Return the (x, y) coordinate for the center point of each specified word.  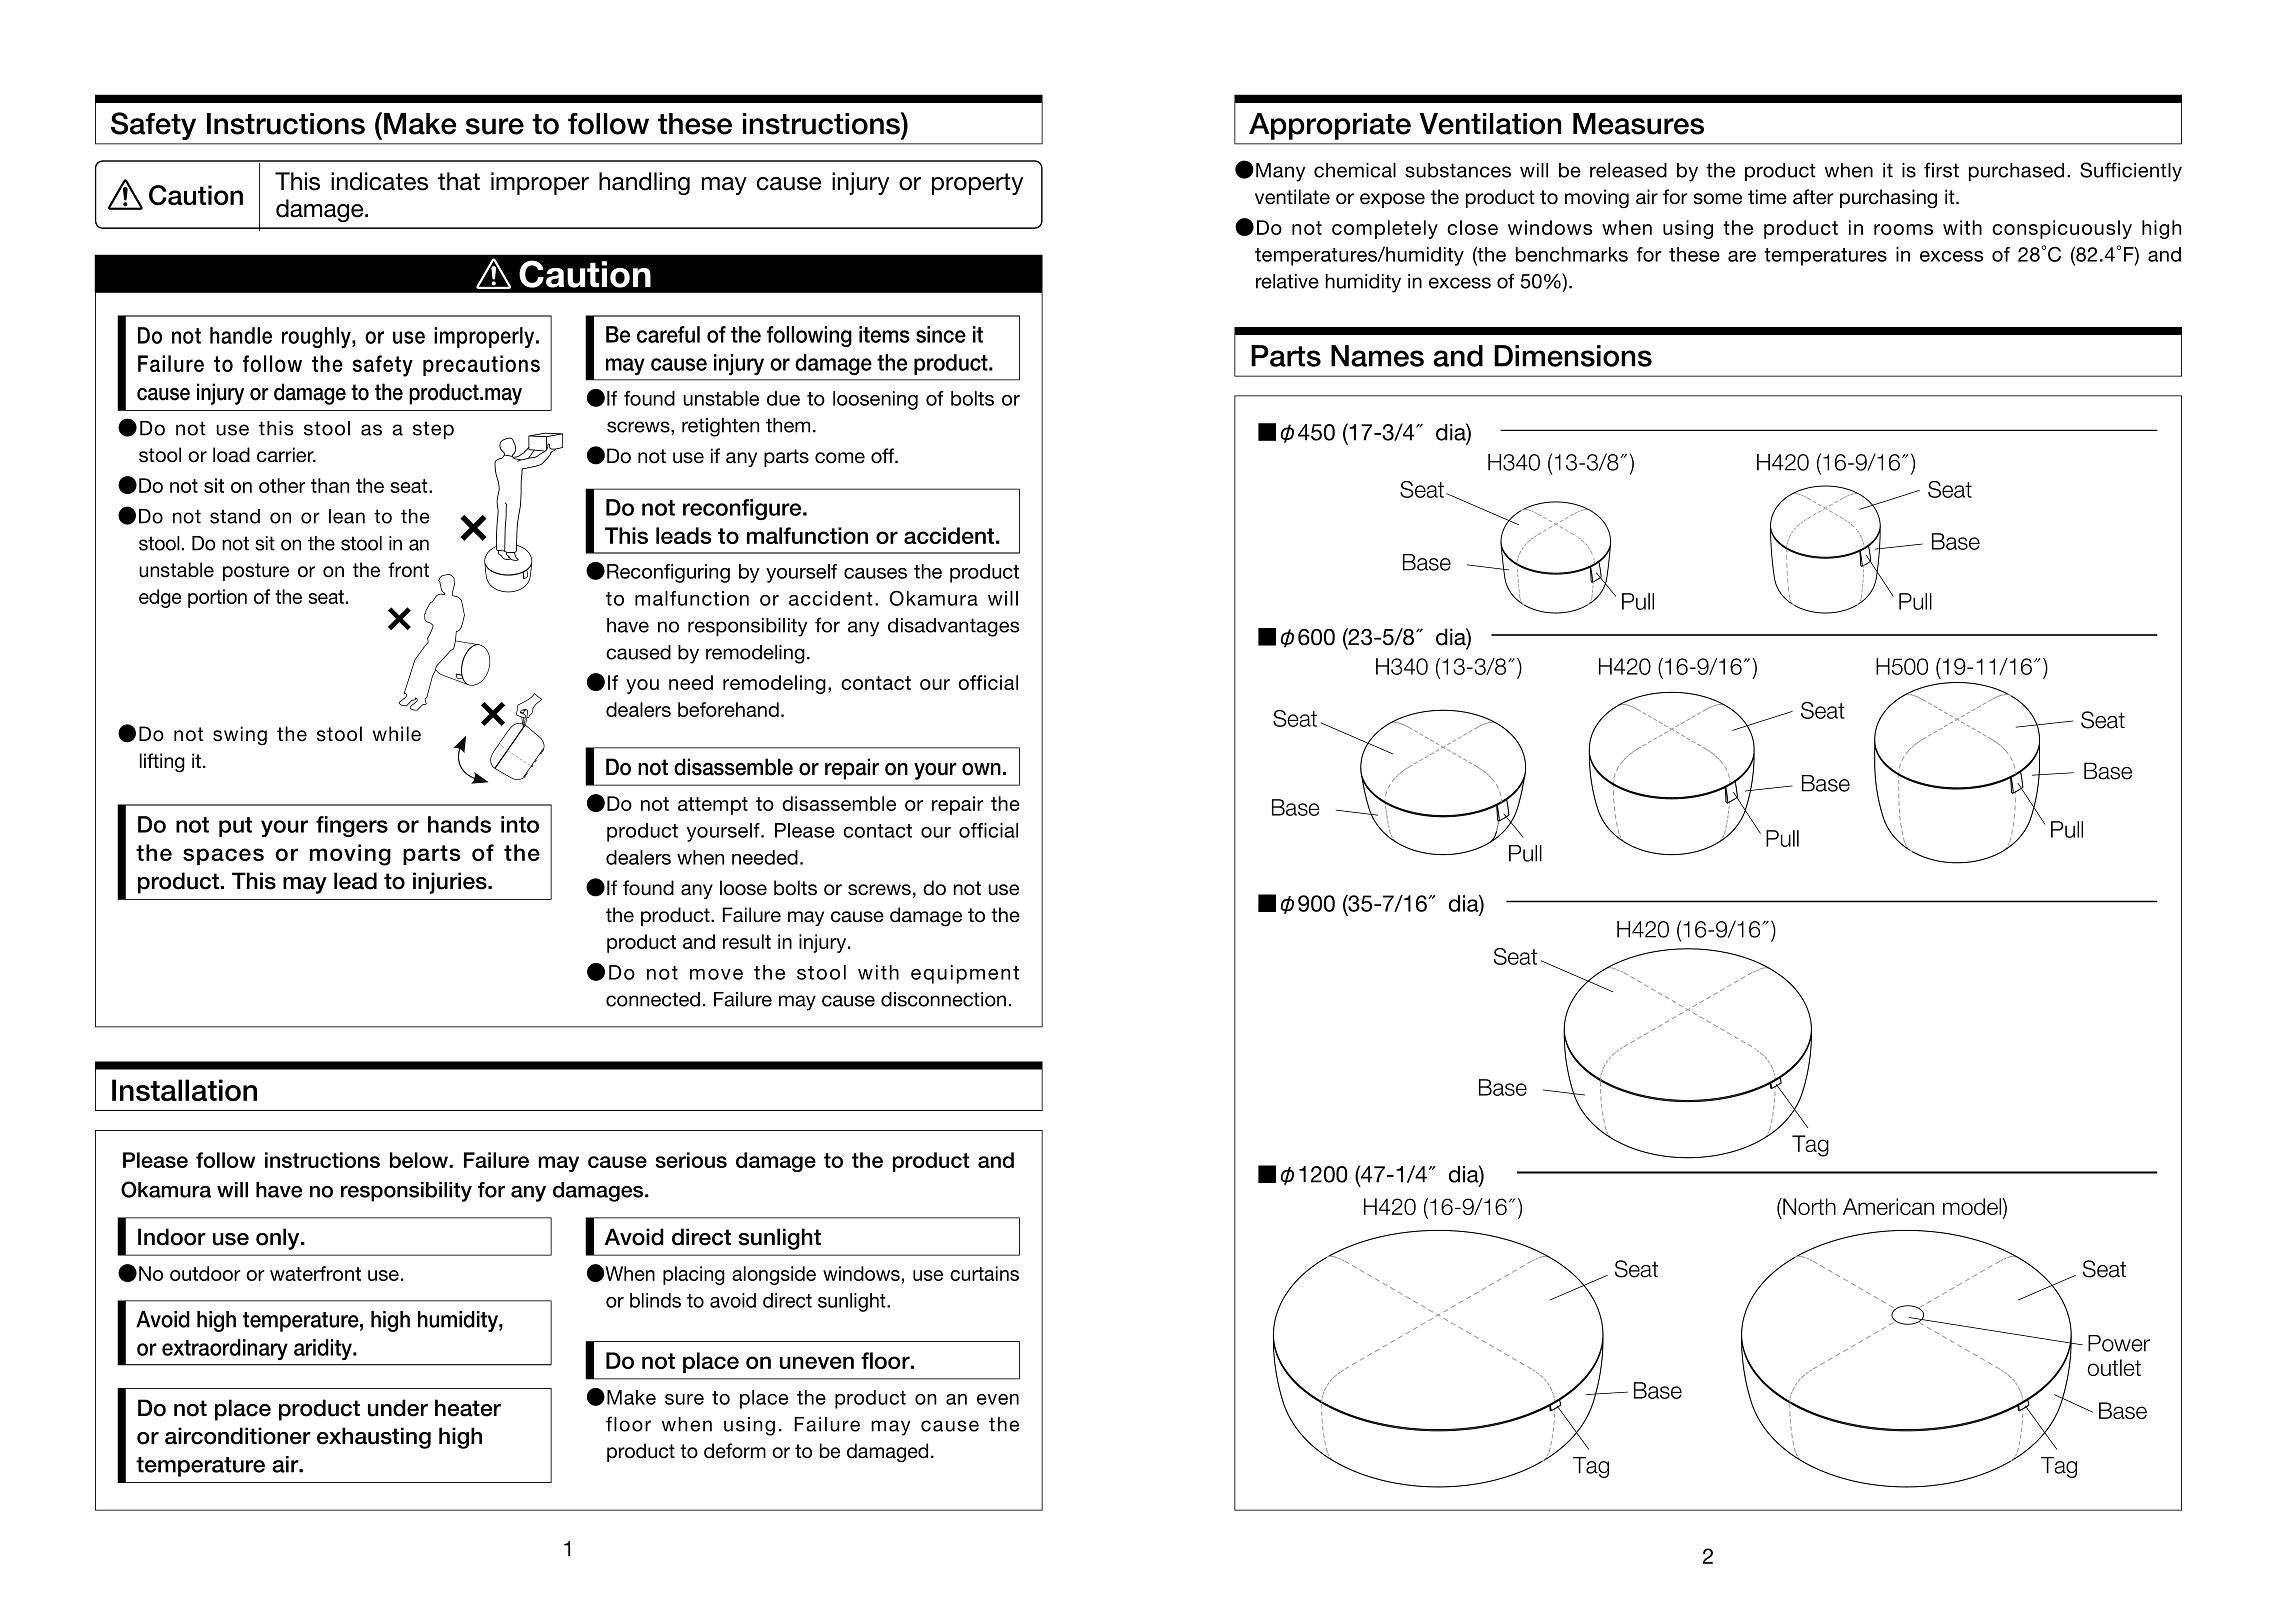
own (981, 769)
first (1941, 170)
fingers (352, 826)
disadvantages (953, 627)
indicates (379, 181)
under (398, 1408)
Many (1280, 172)
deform (735, 1451)
